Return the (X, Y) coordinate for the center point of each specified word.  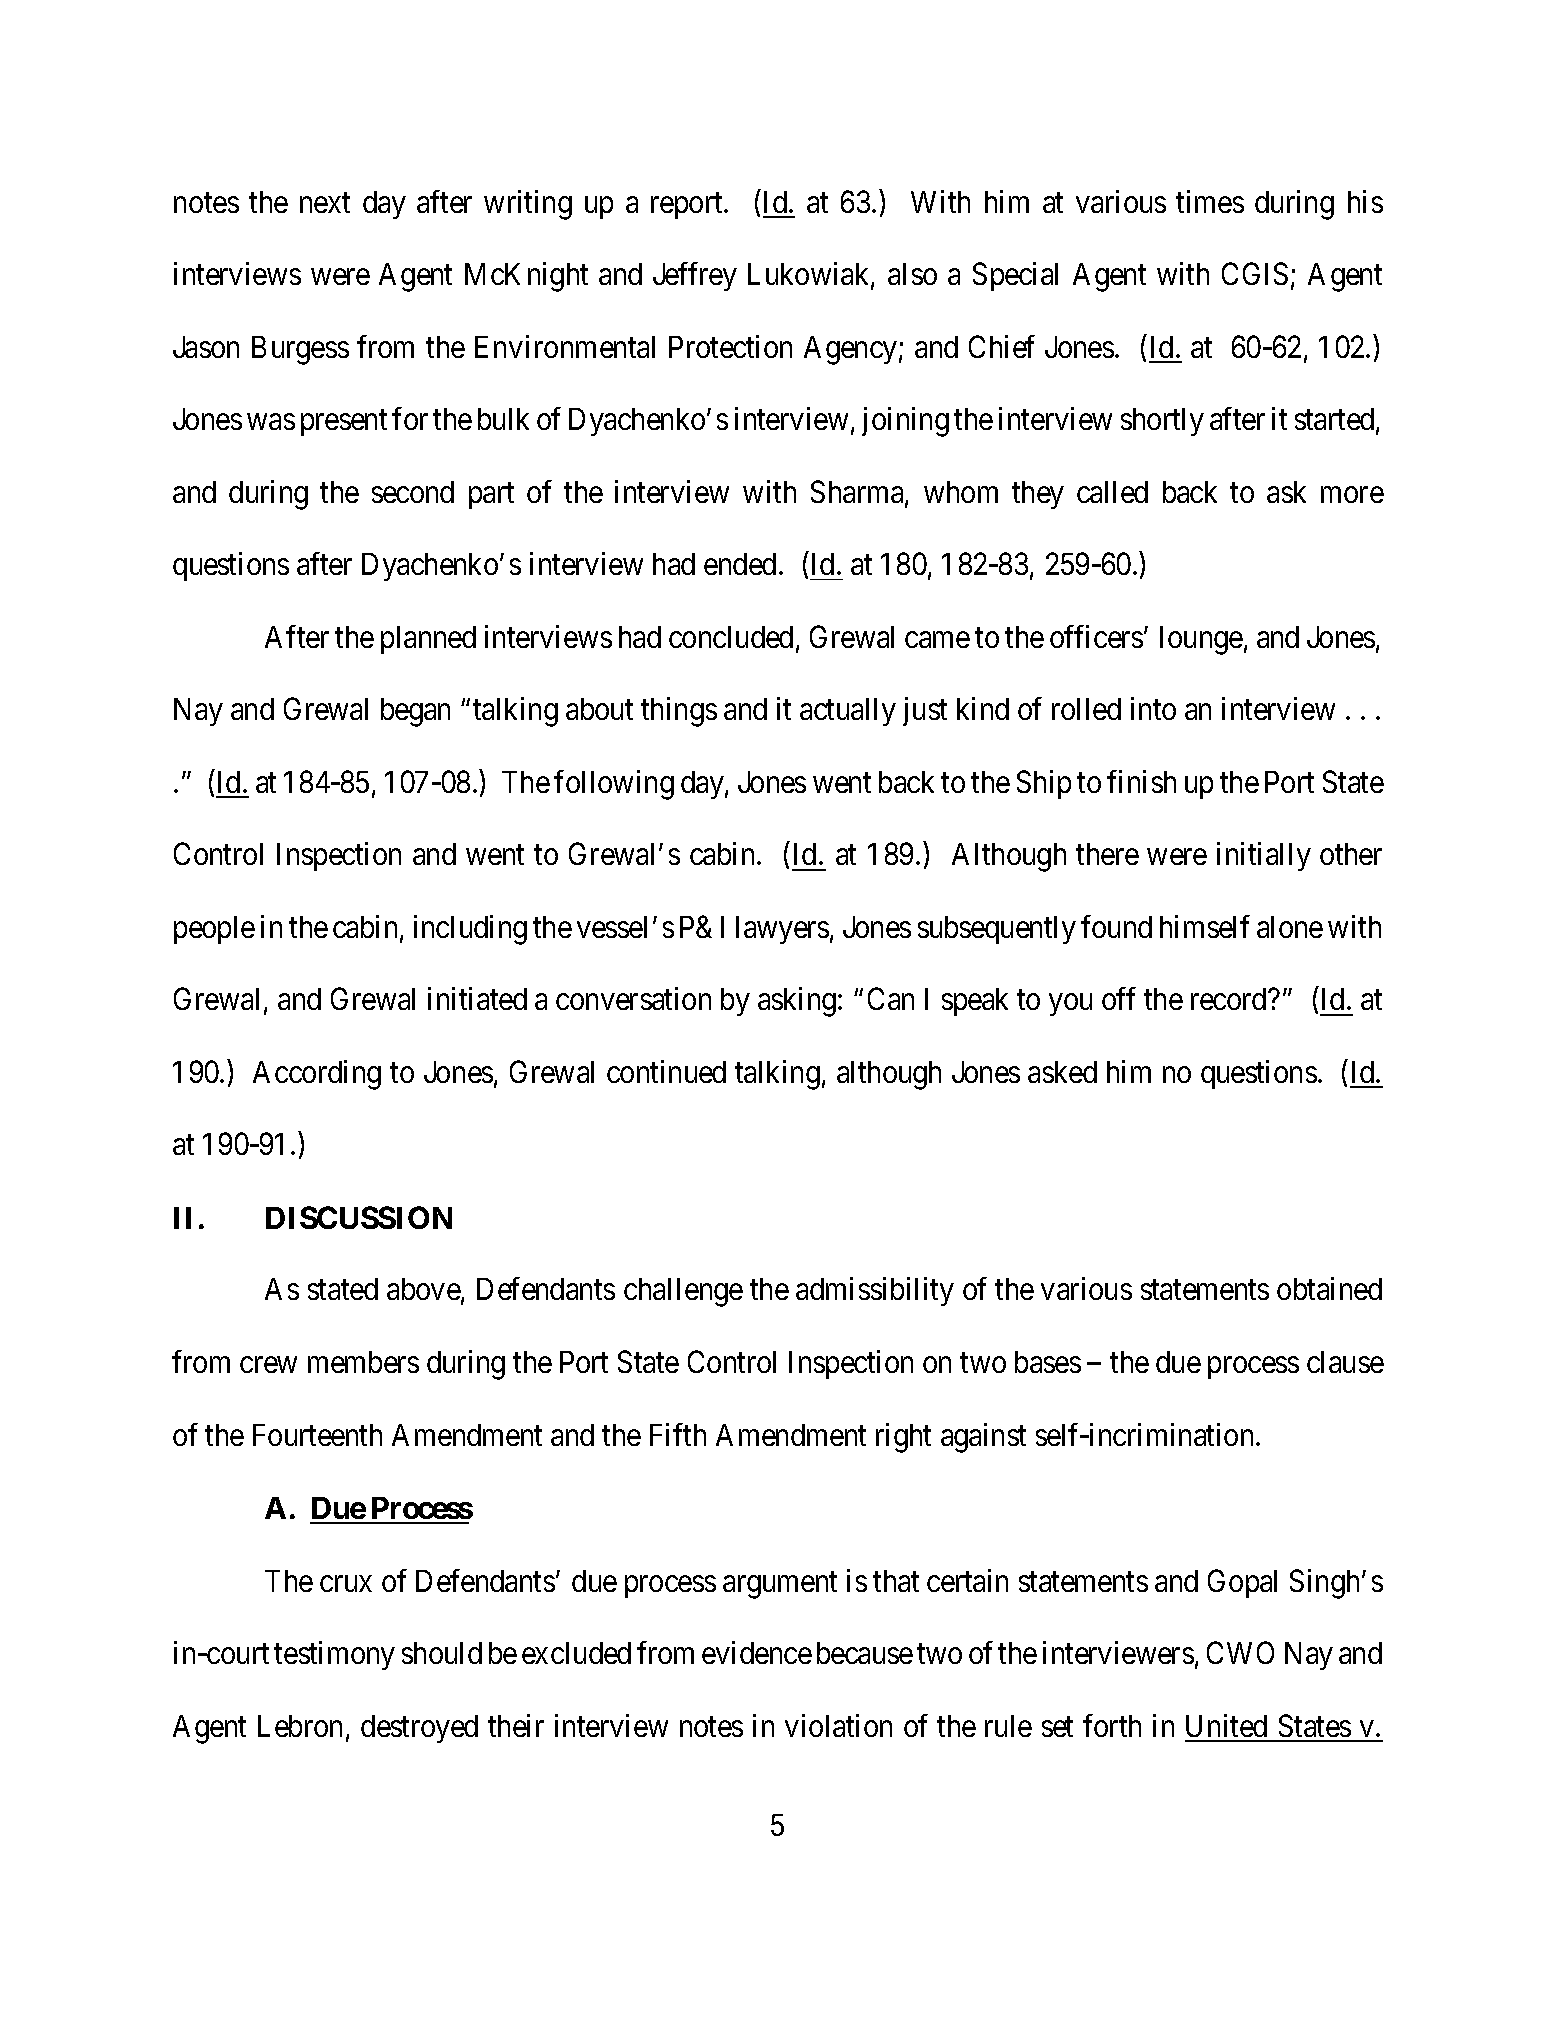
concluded (731, 637)
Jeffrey (695, 276)
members (363, 1362)
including (470, 930)
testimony (334, 1655)
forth (1112, 1725)
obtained (1329, 1289)
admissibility (875, 1292)
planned (428, 640)
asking (798, 1002)
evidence (757, 1652)
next (325, 203)
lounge (1201, 640)
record (1230, 999)
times (1210, 201)
